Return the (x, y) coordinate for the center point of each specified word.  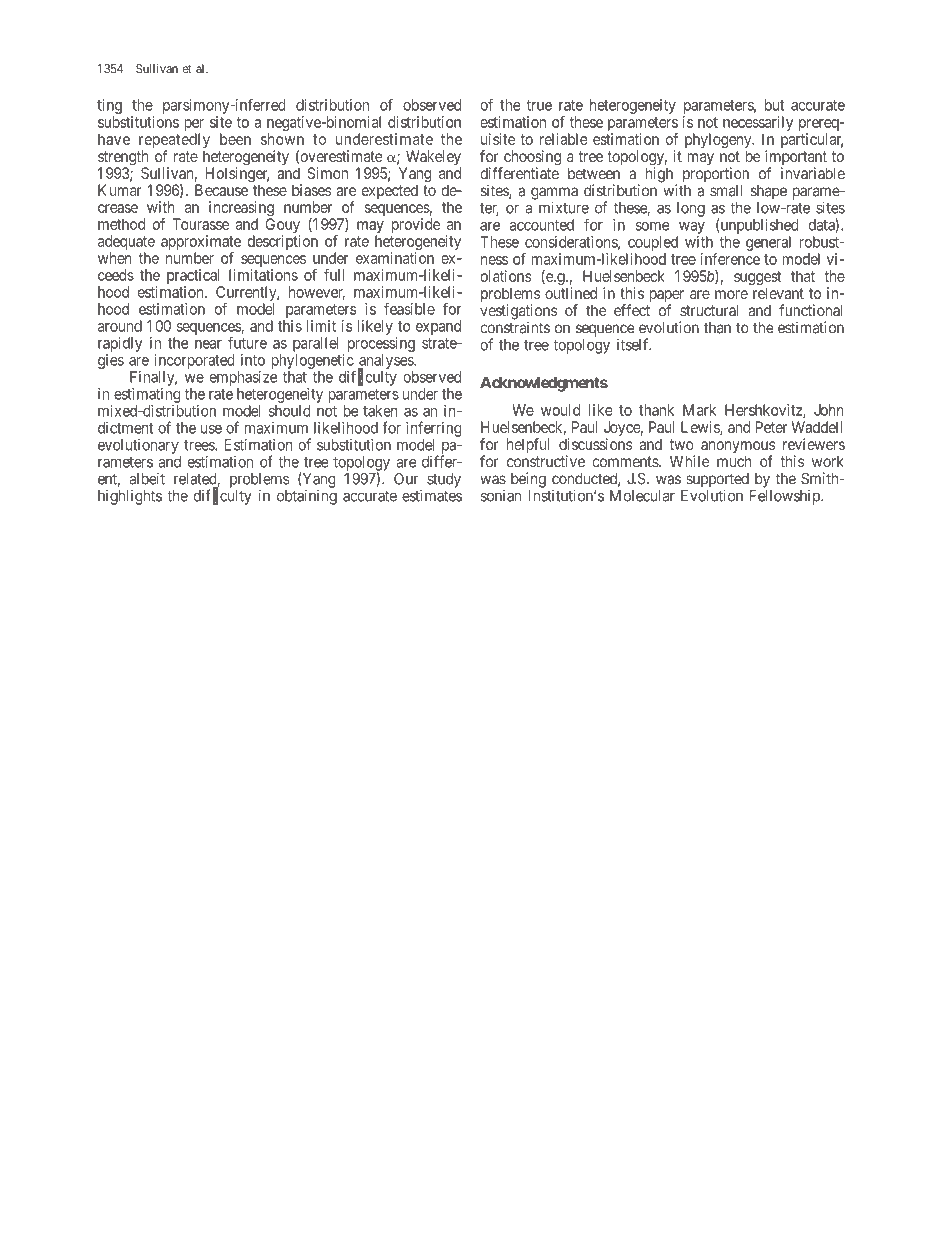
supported (717, 481)
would (560, 410)
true (539, 105)
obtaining (307, 497)
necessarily (758, 125)
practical (195, 278)
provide (416, 225)
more (731, 294)
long (691, 209)
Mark (699, 410)
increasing (241, 210)
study (444, 480)
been (235, 139)
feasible (409, 309)
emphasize (243, 378)
